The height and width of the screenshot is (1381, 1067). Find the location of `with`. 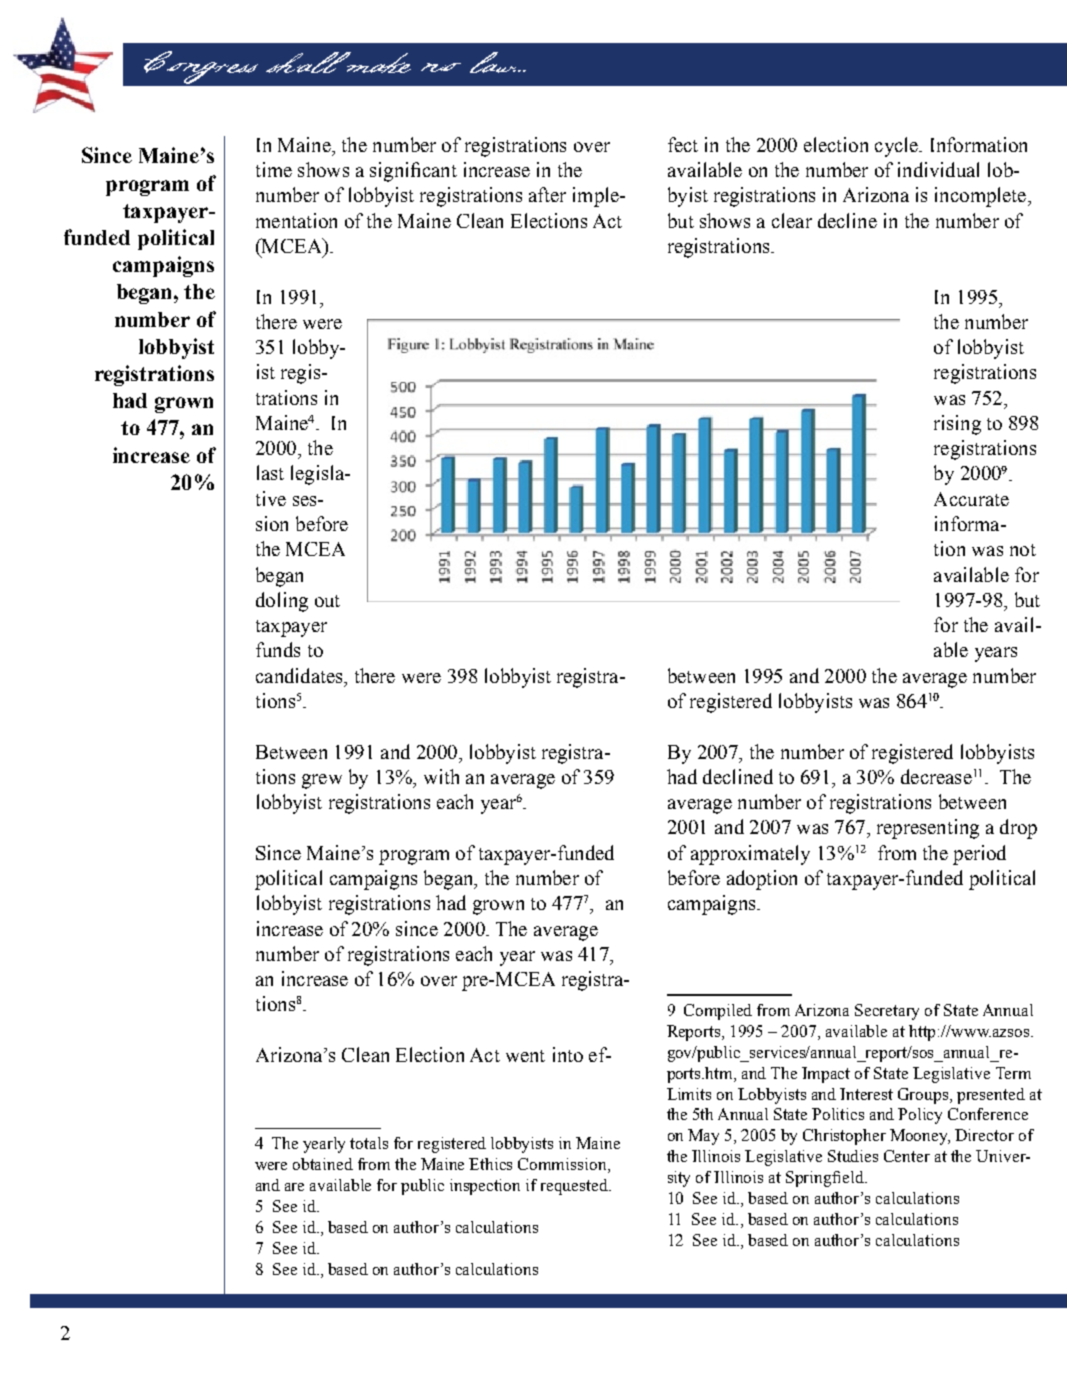

with is located at coordinates (441, 776).
